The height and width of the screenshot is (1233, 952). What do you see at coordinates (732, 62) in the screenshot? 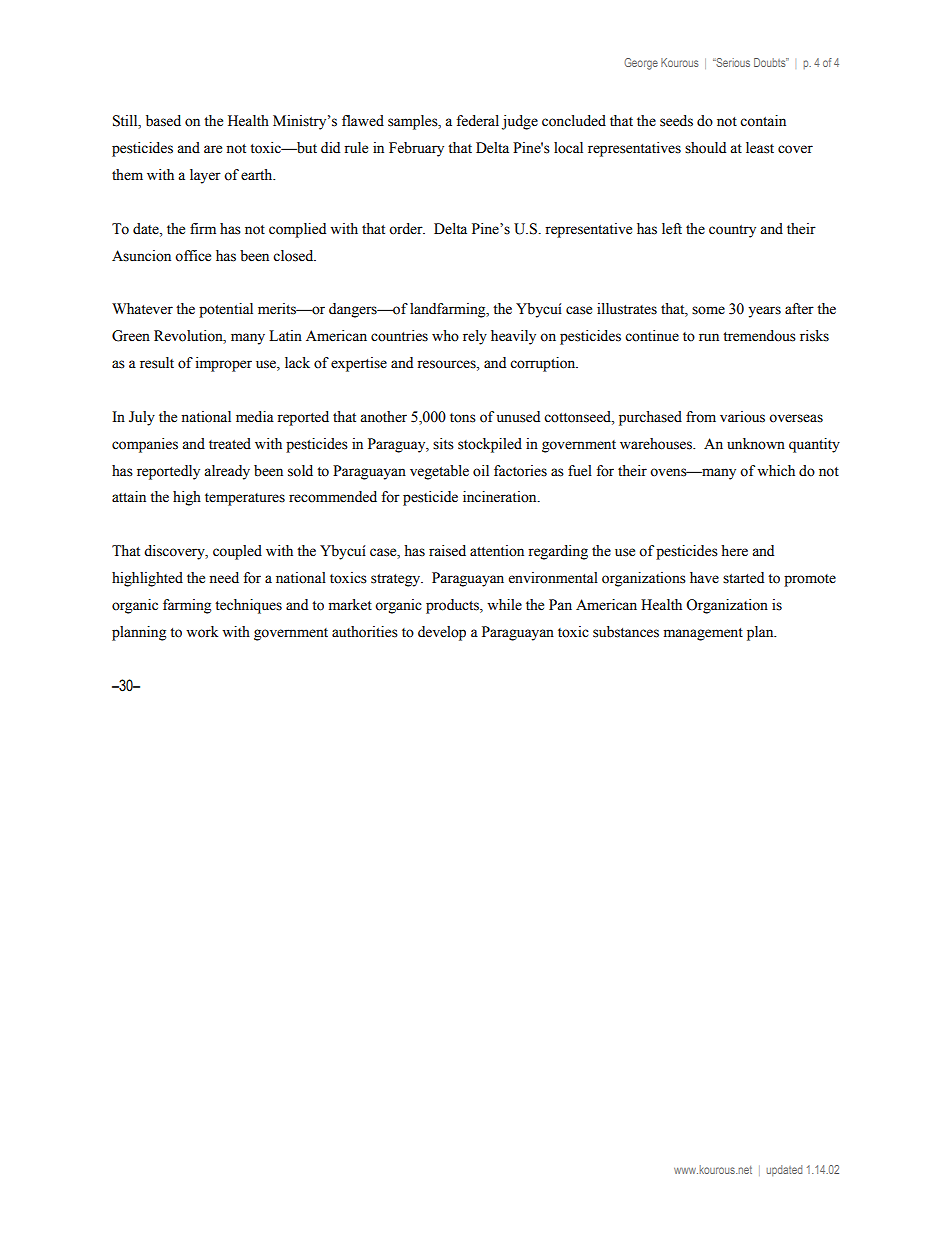
I see `Serious` at bounding box center [732, 62].
